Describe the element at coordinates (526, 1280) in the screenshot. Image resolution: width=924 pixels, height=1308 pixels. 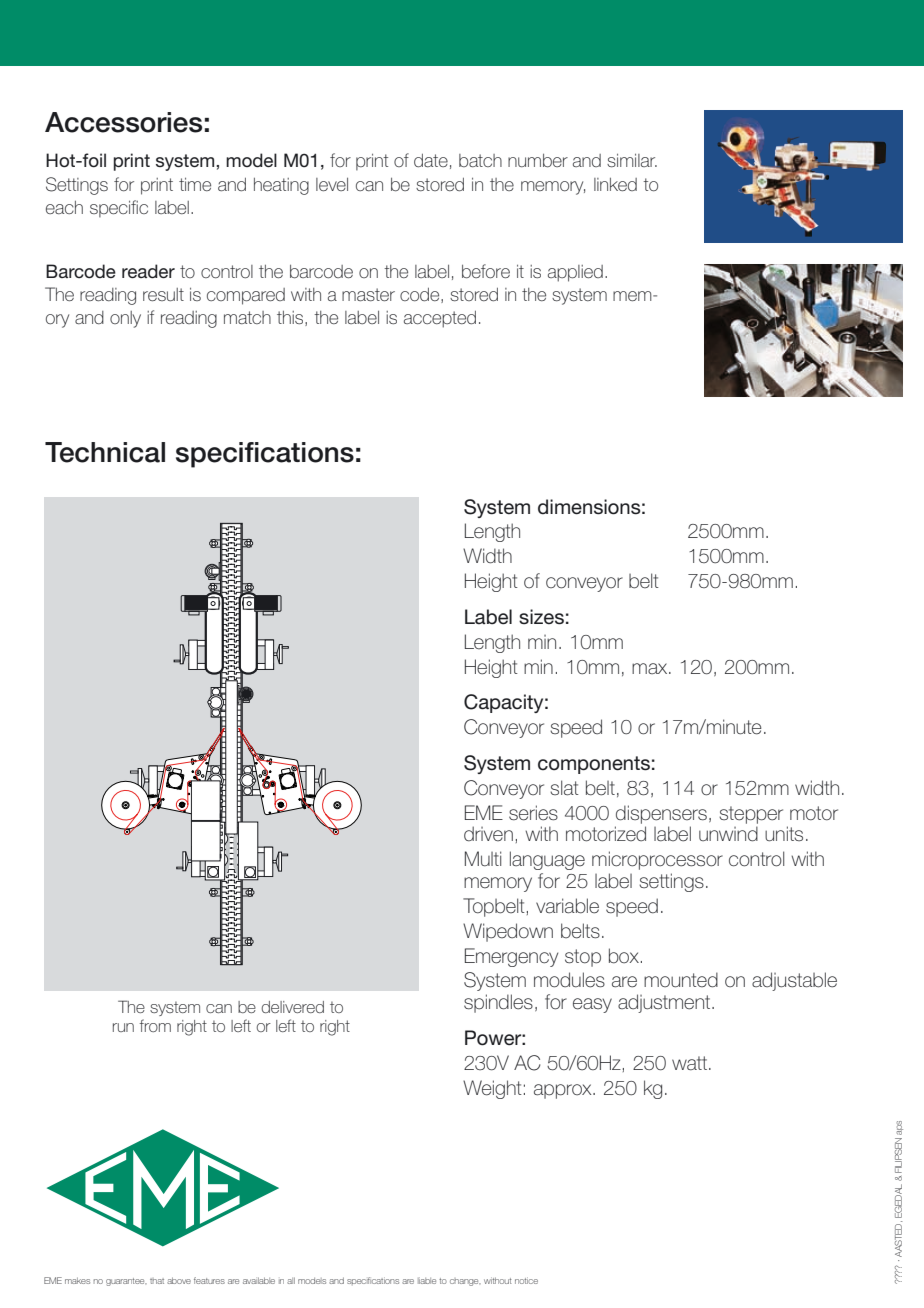
I see `notice` at that location.
